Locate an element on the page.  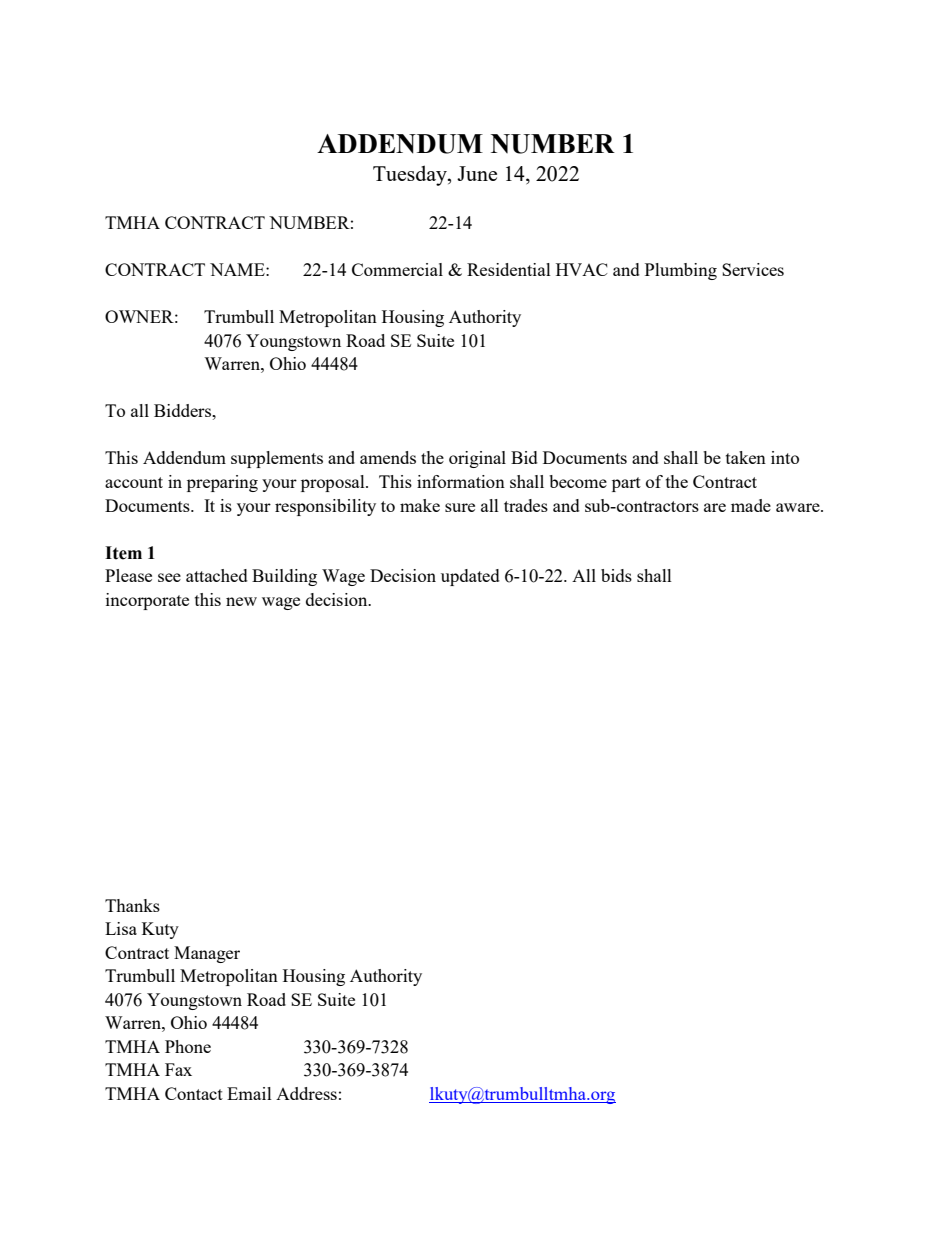
updated is located at coordinates (470, 577).
